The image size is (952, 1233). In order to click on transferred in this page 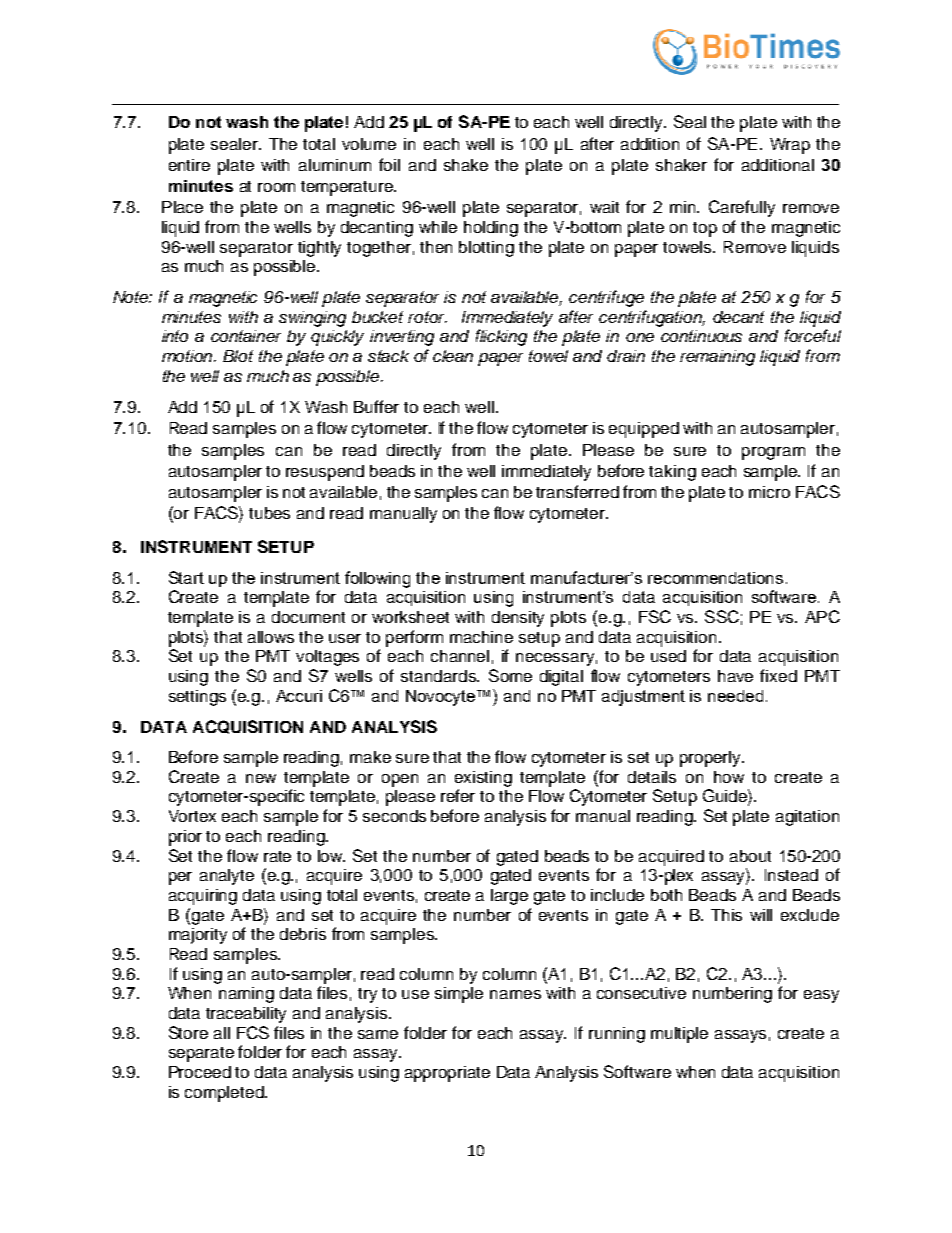, I will do `click(577, 491)`.
